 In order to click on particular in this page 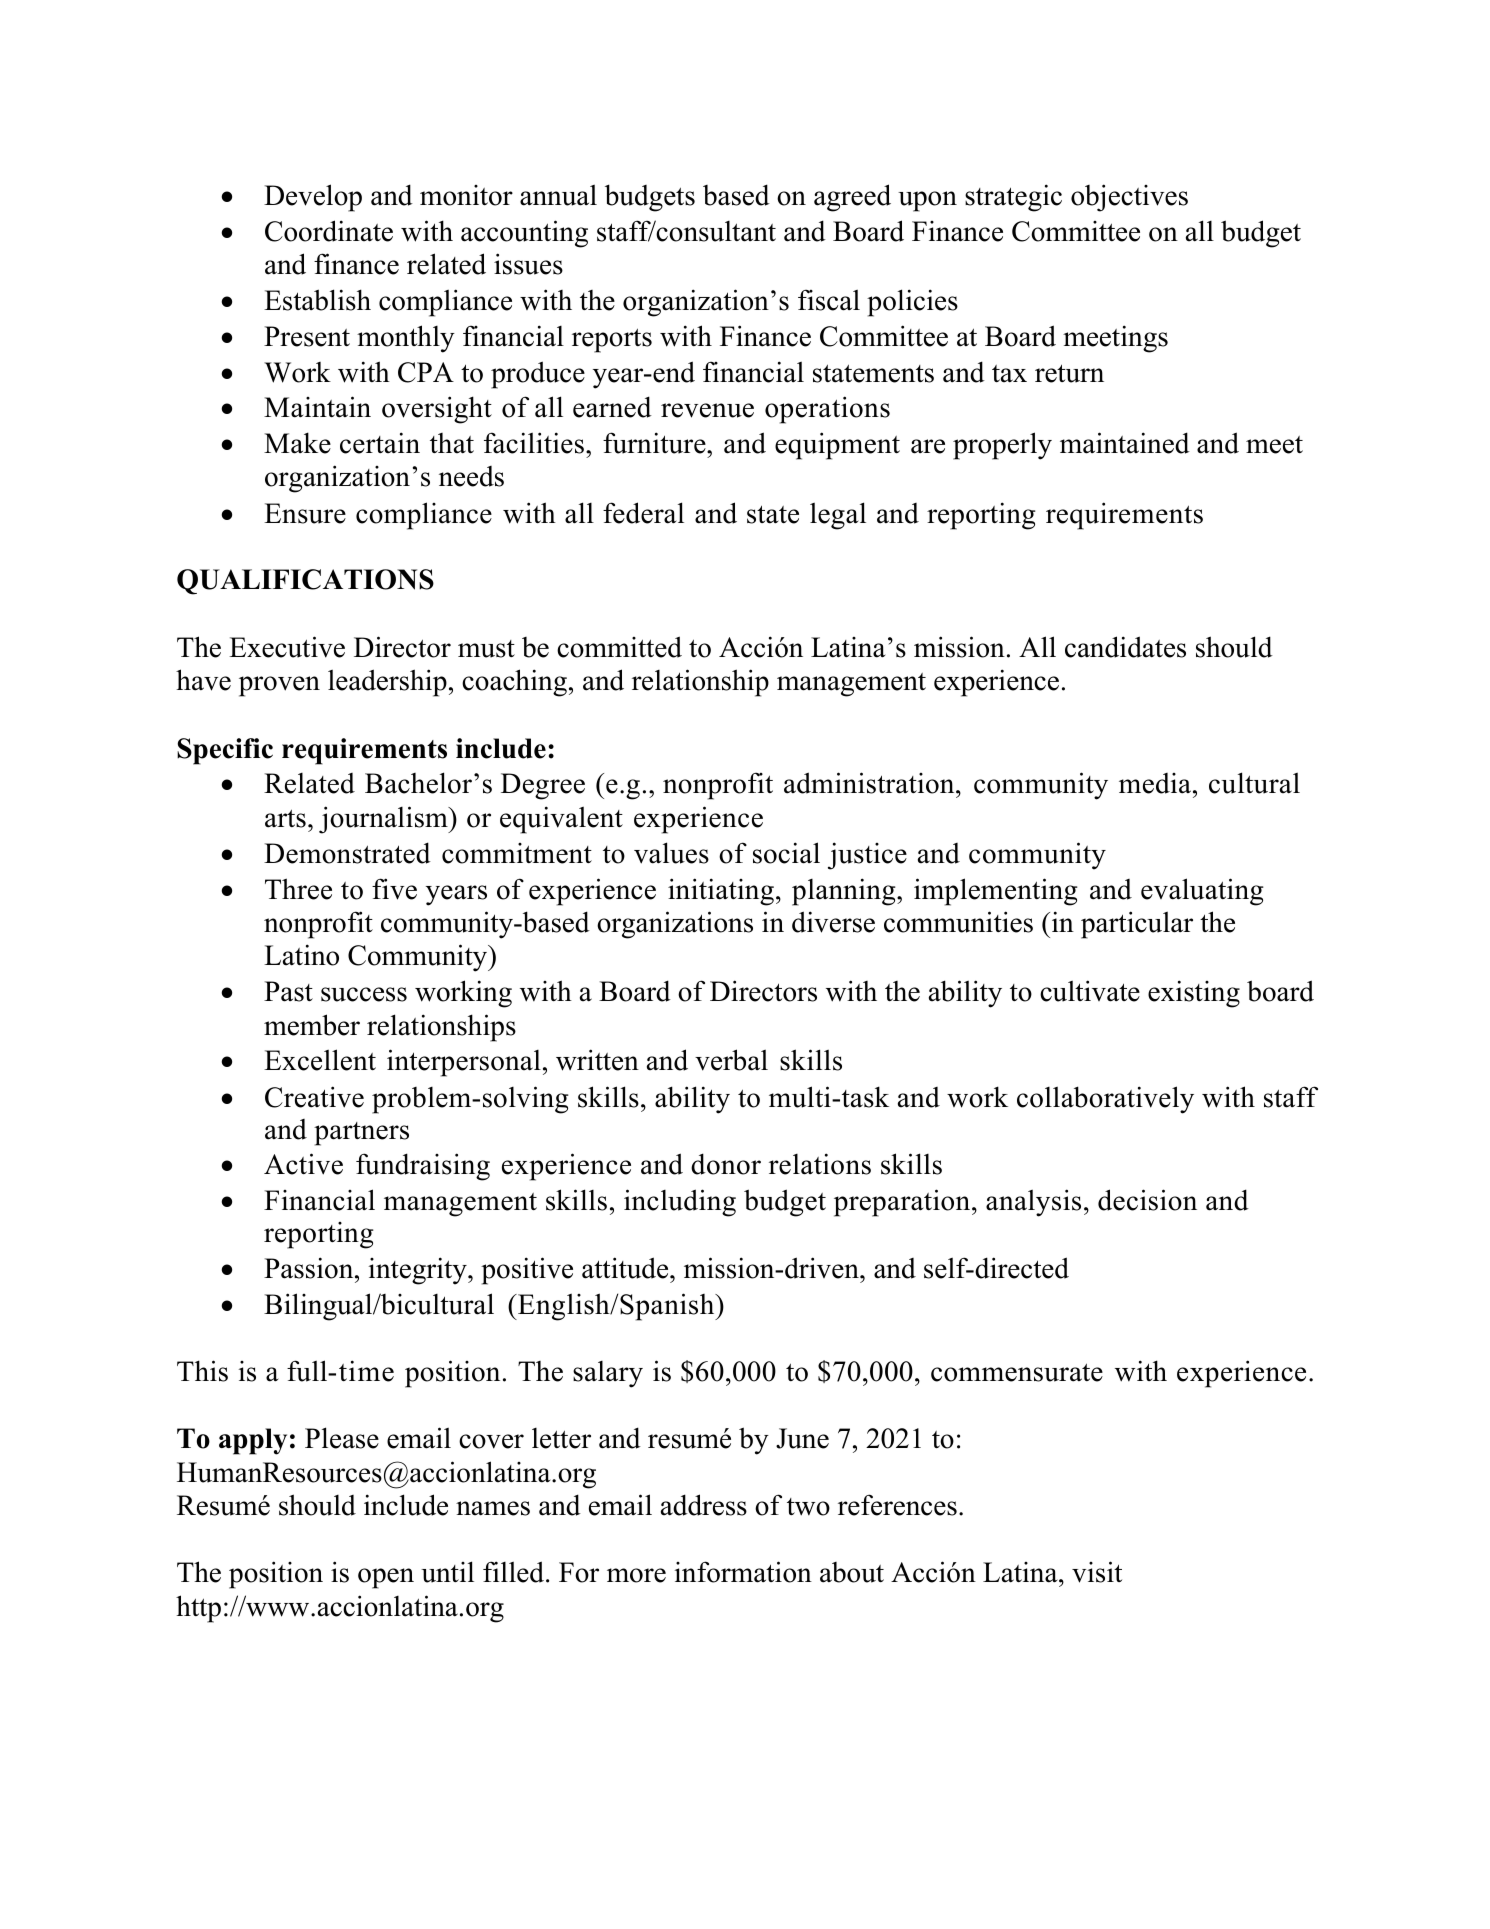, I will do `click(1137, 925)`.
